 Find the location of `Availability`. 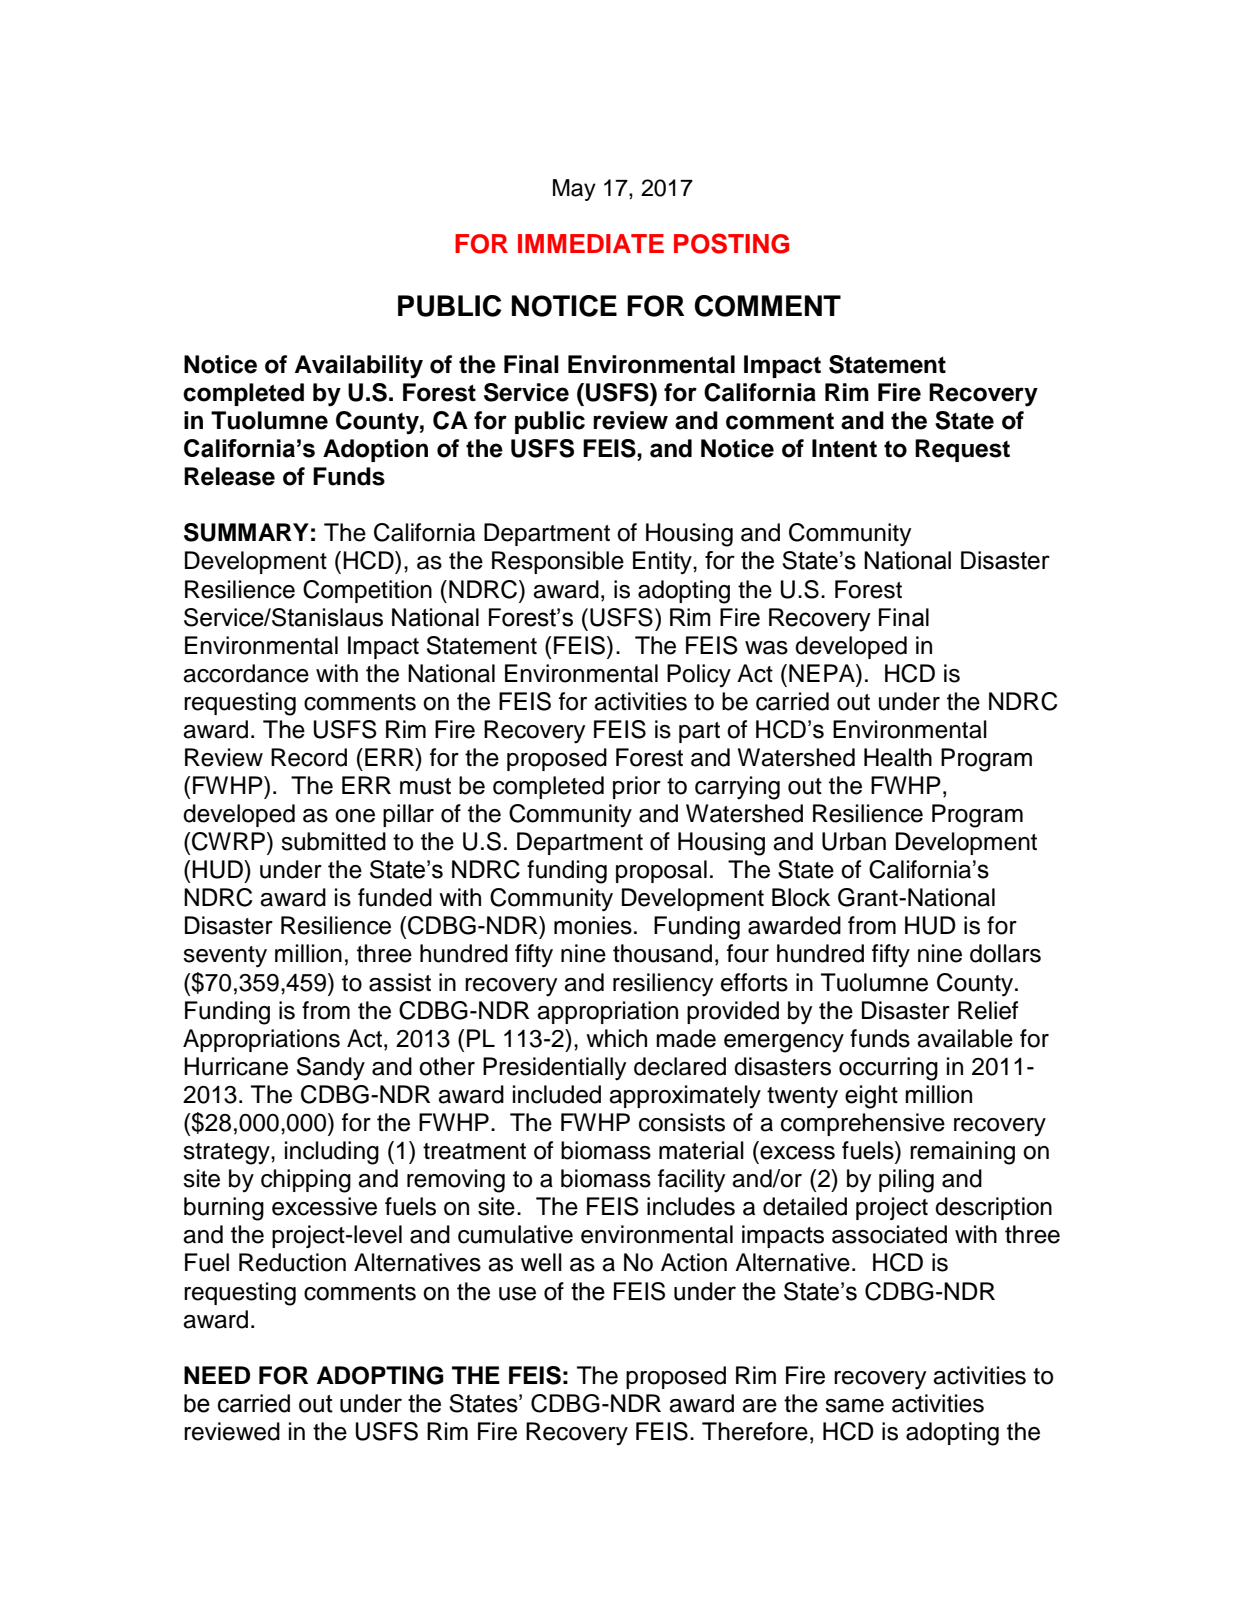

Availability is located at coordinates (359, 367).
